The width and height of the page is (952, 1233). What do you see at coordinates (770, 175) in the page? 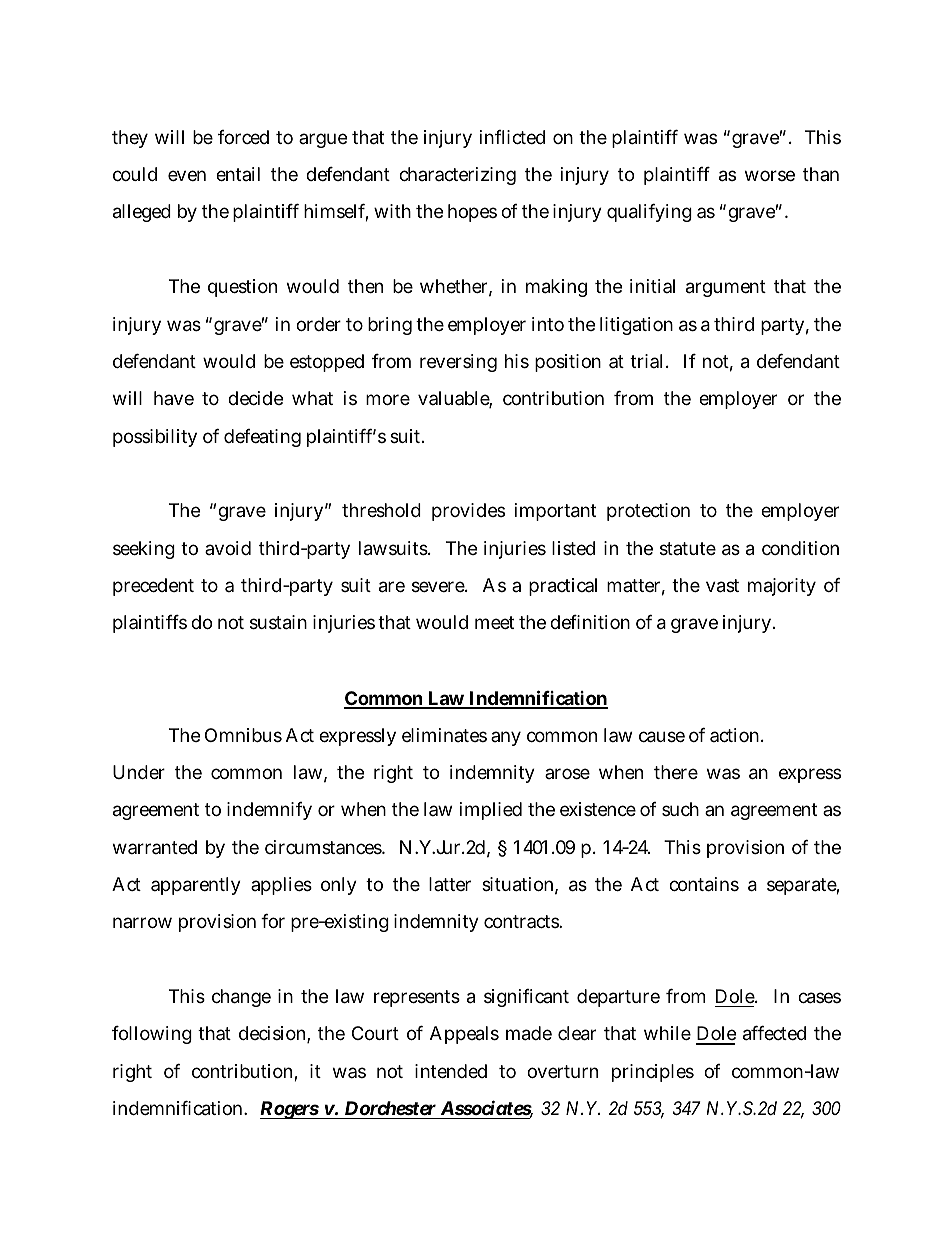
I see `worse` at bounding box center [770, 175].
